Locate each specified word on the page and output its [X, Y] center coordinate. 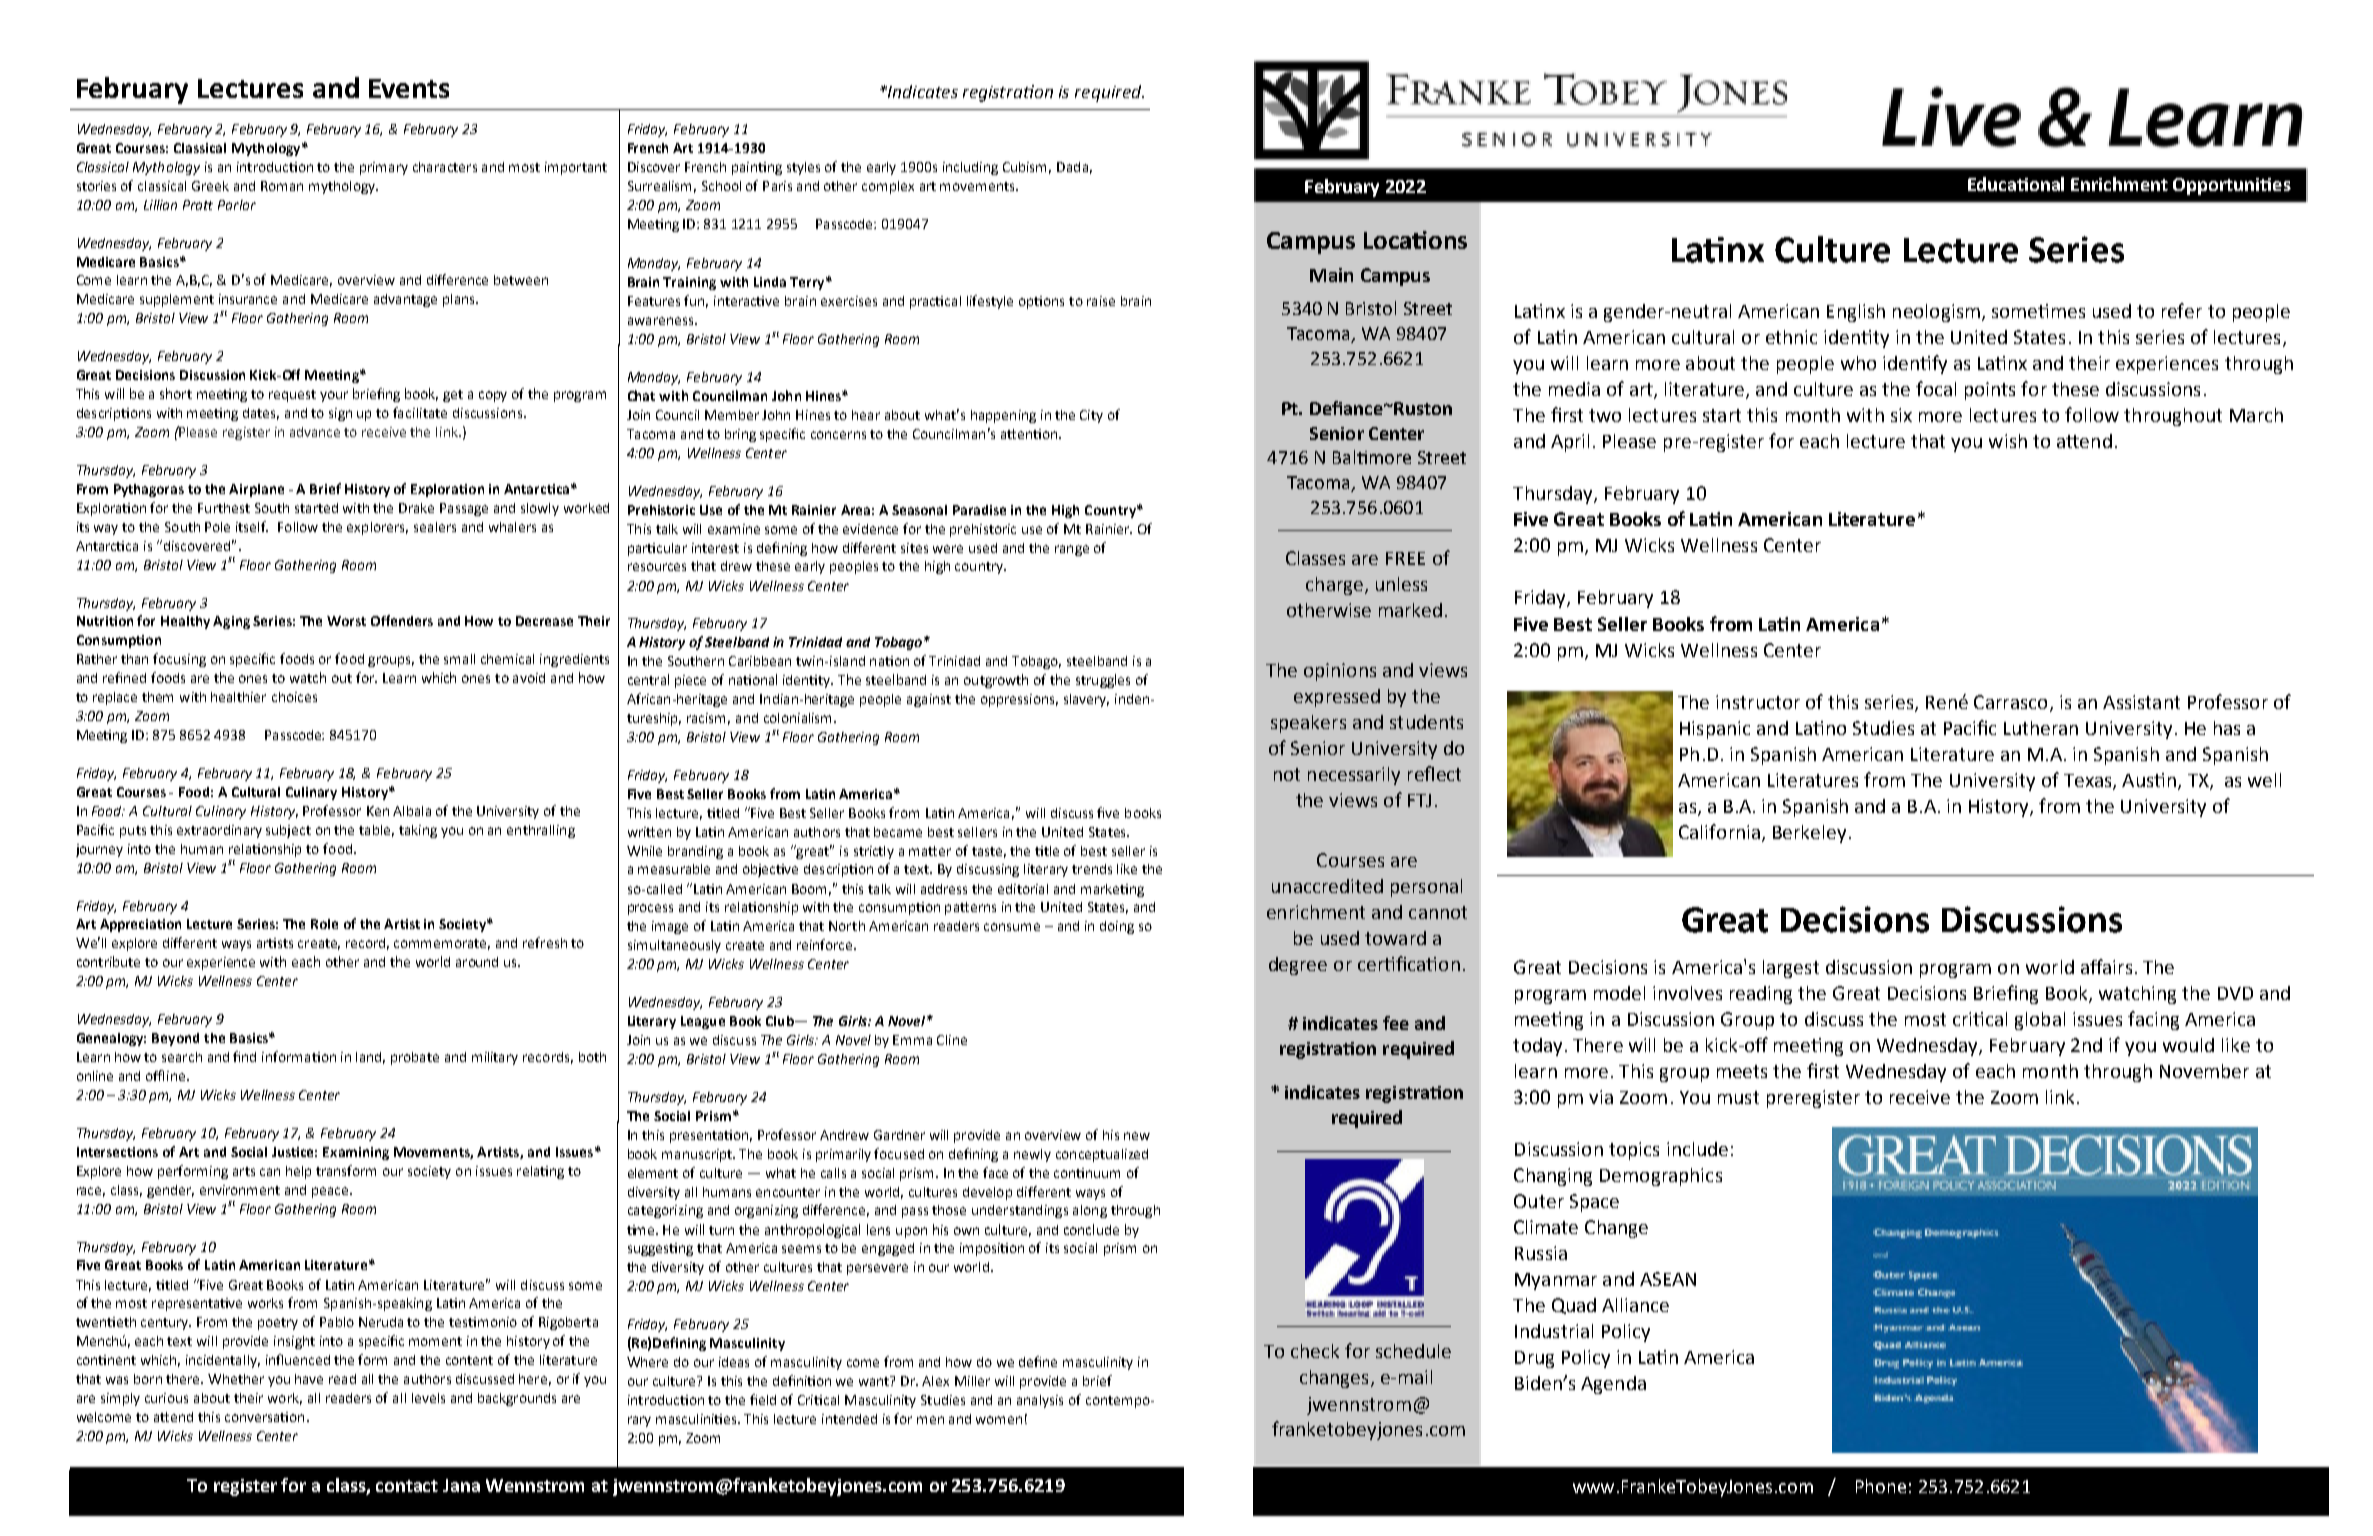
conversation [264, 1417]
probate [415, 1058]
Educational [2016, 184]
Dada [1072, 167]
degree [1298, 966]
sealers [435, 527]
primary [384, 168]
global [2040, 1021]
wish [2008, 441]
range [1072, 550]
